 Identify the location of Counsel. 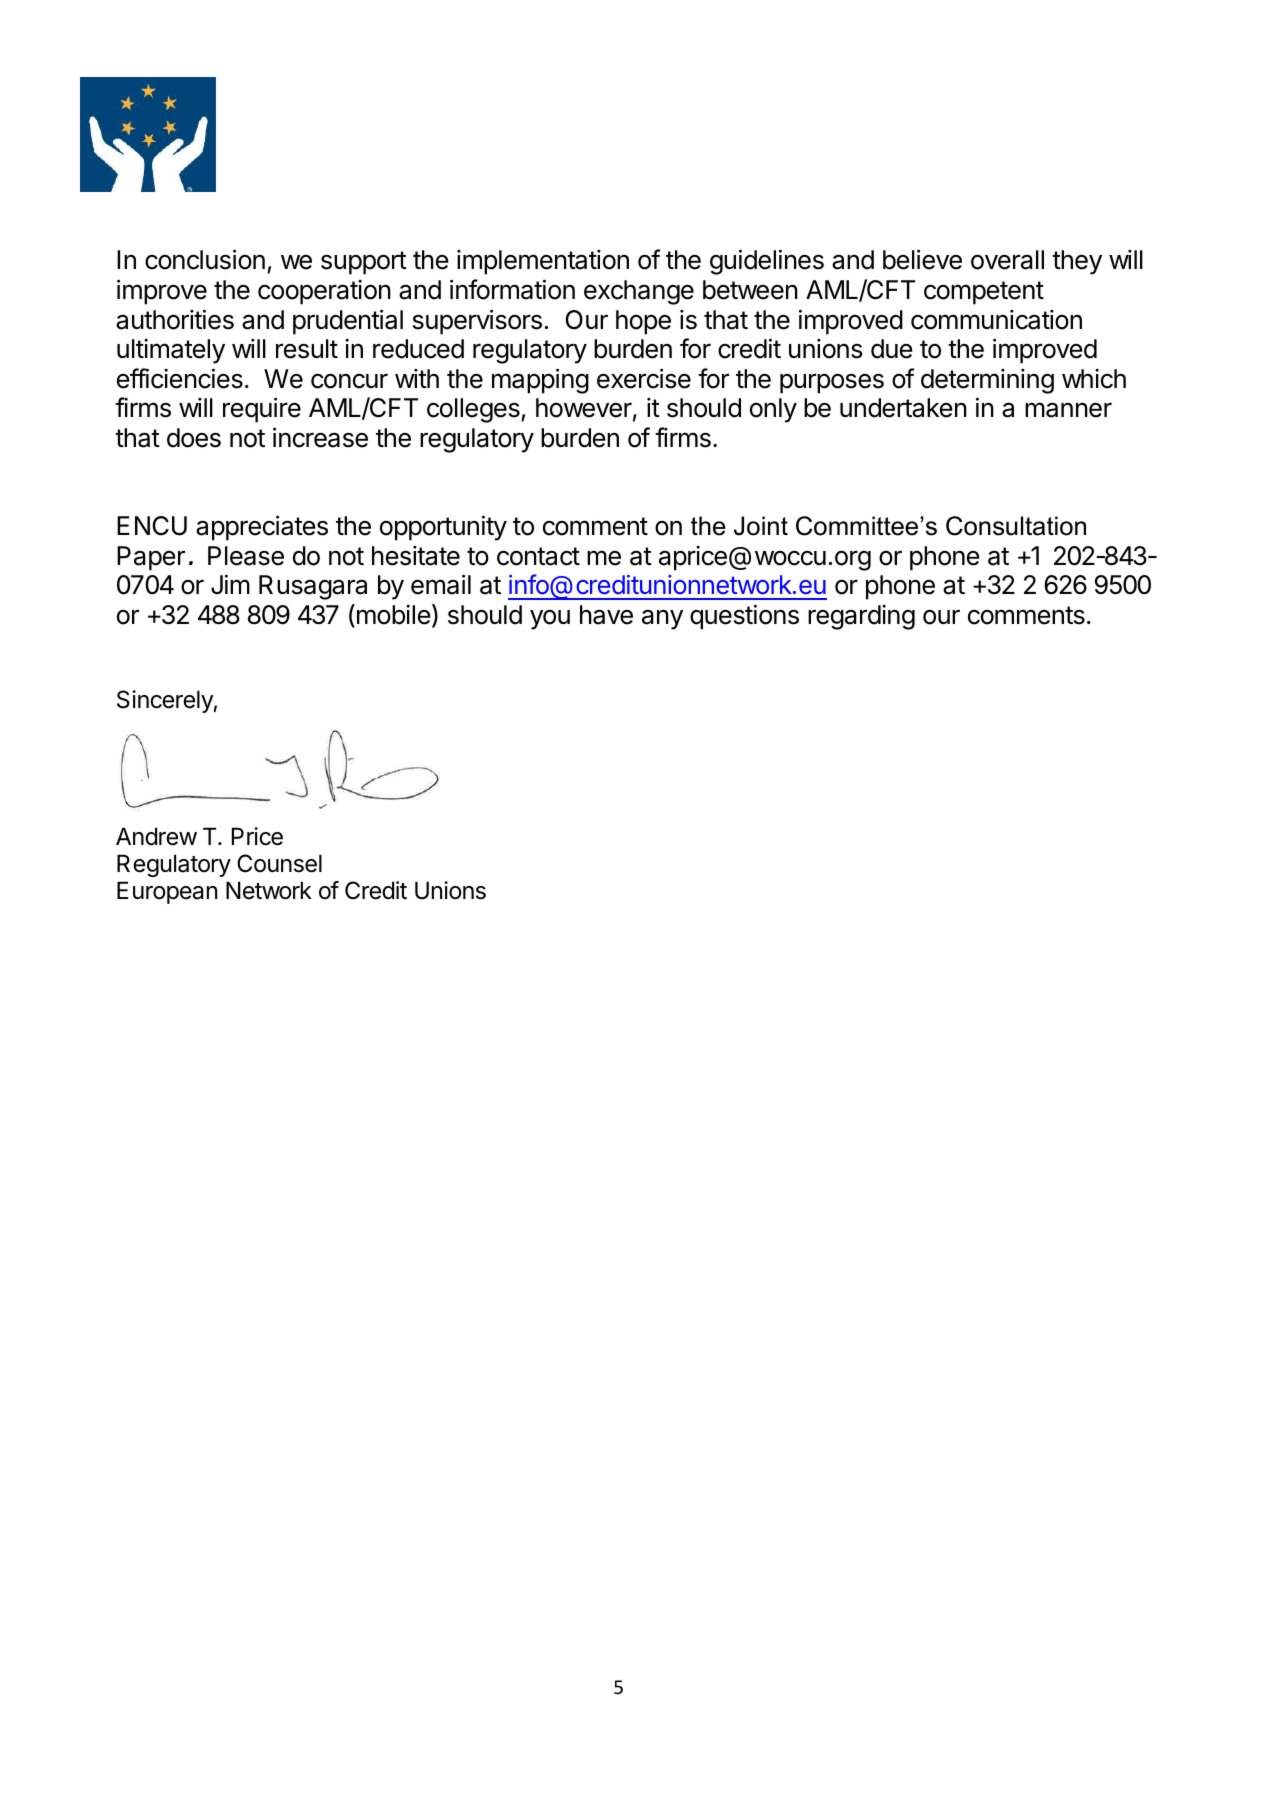
(279, 863).
